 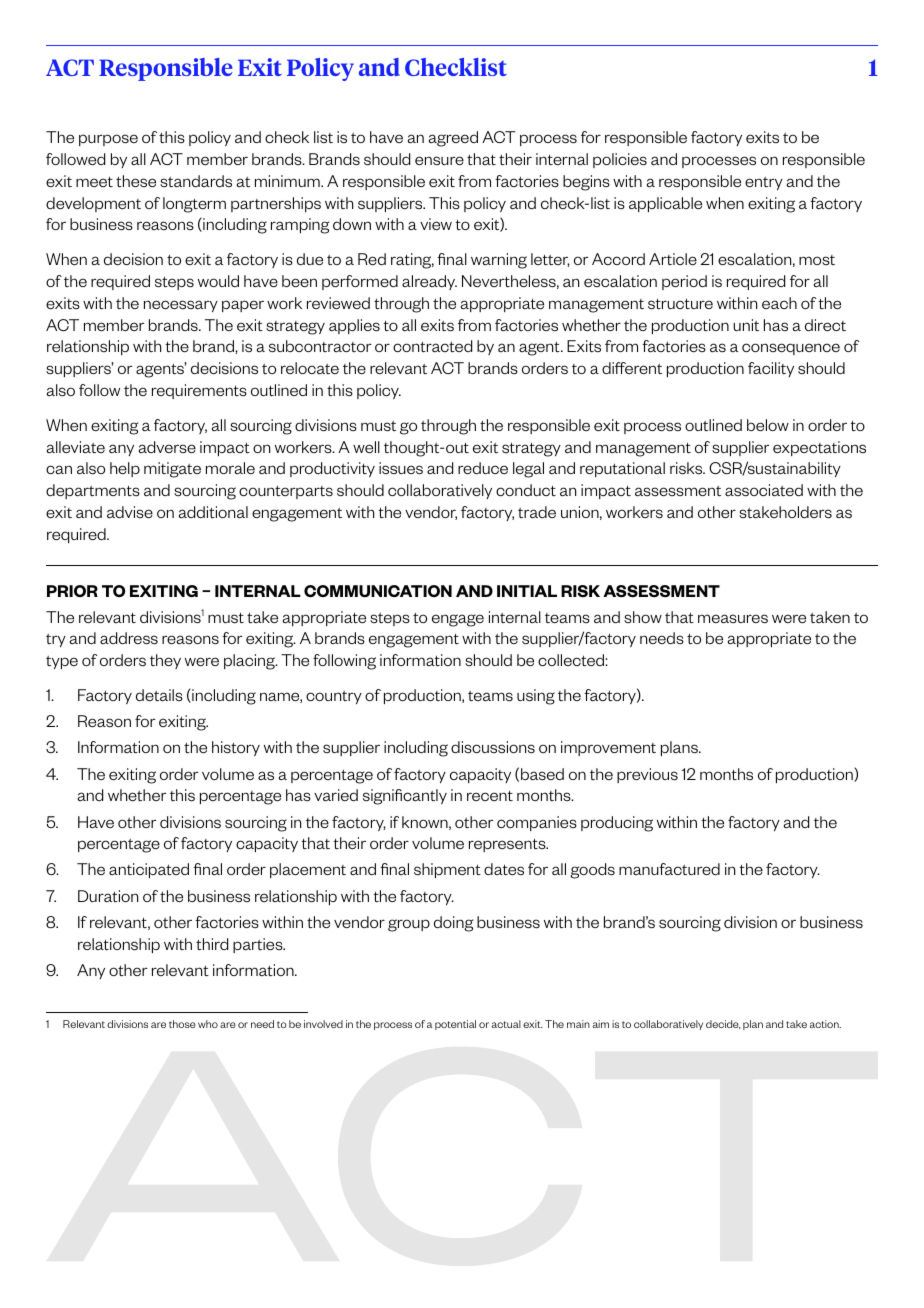 I want to click on COMMUNICATION, so click(x=378, y=591).
